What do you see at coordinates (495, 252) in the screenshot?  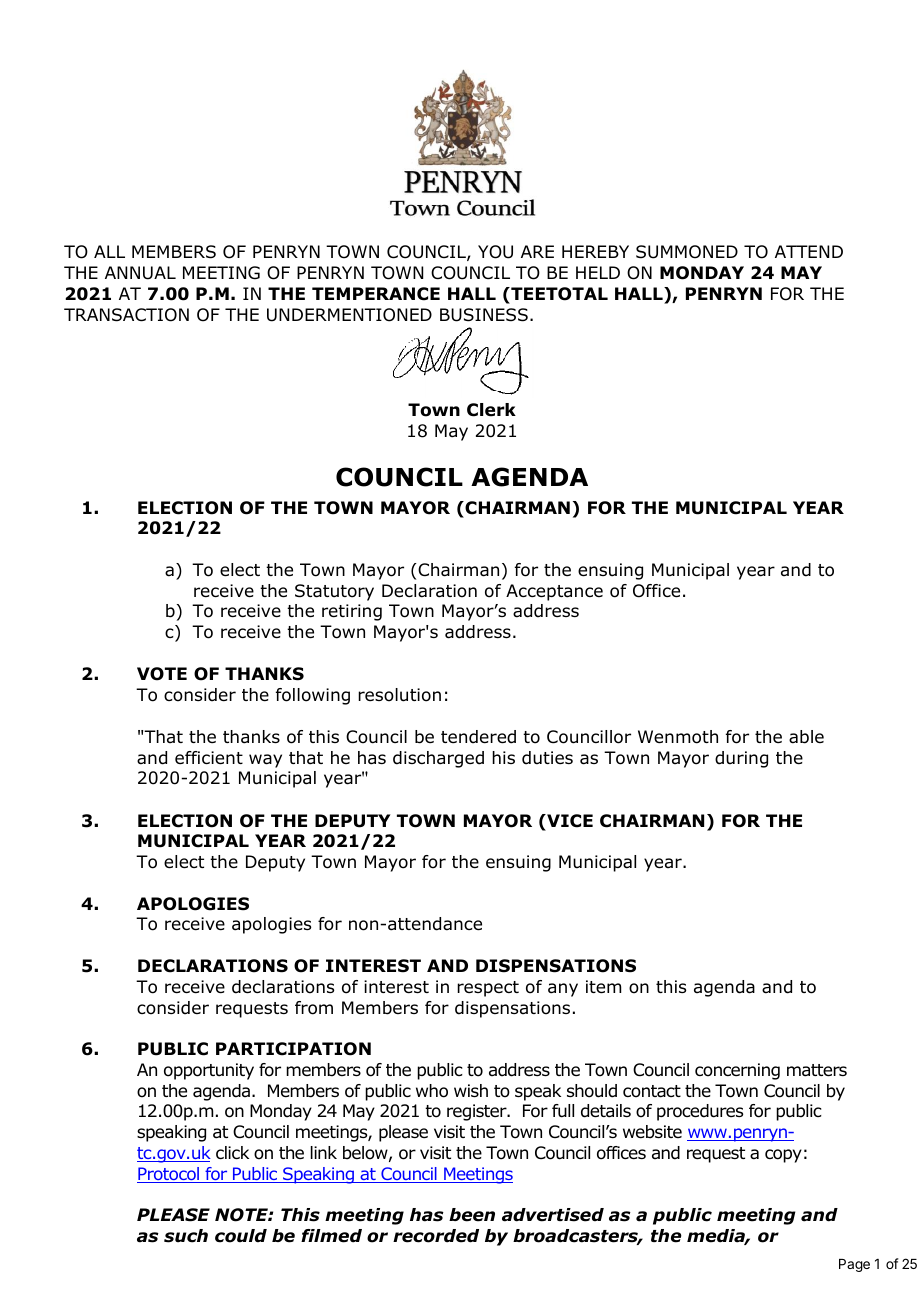 I see `YOU` at bounding box center [495, 252].
